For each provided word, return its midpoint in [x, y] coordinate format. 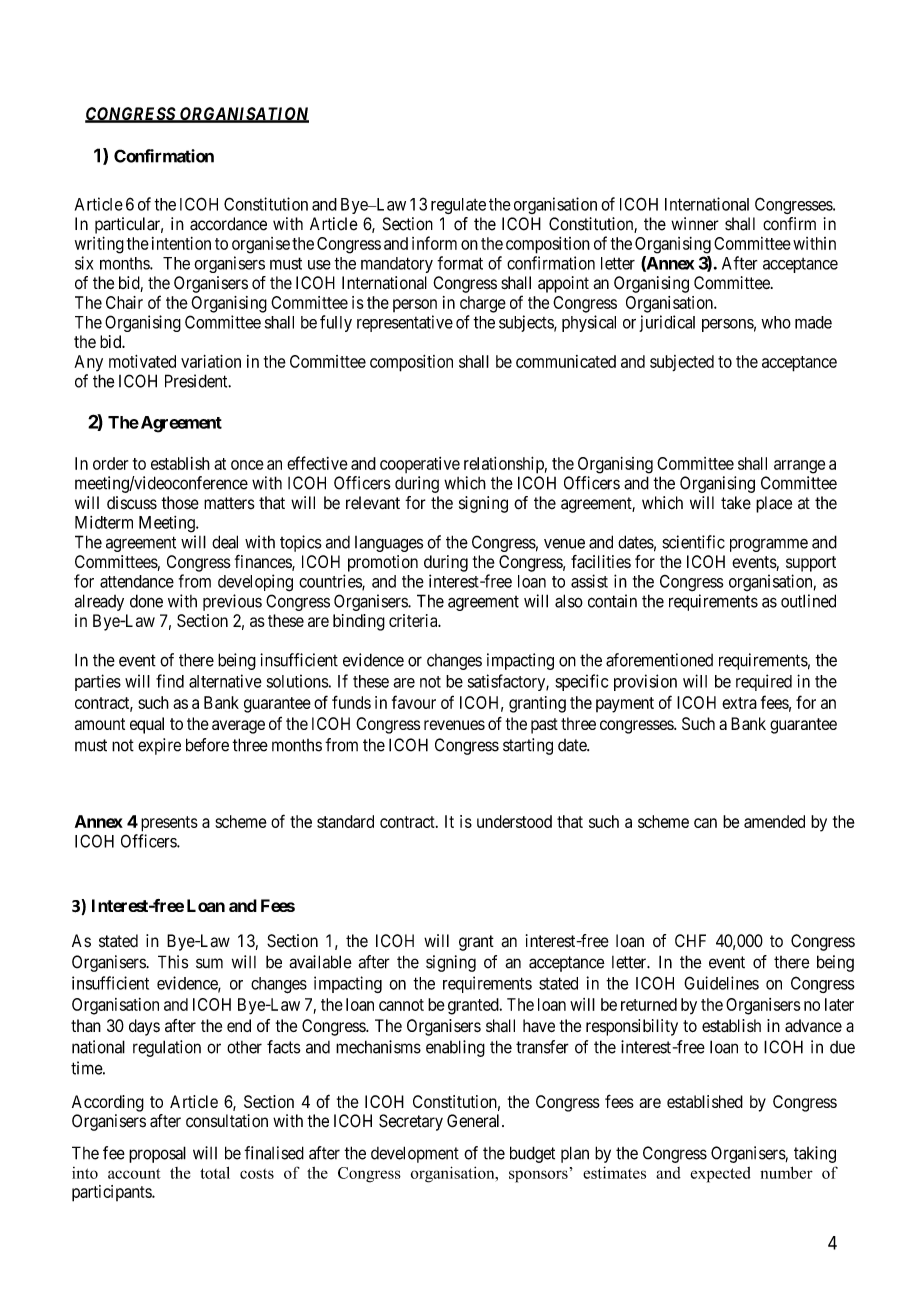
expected [720, 1175]
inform [434, 243]
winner [695, 224]
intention [181, 243]
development [415, 1154]
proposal [157, 1154]
